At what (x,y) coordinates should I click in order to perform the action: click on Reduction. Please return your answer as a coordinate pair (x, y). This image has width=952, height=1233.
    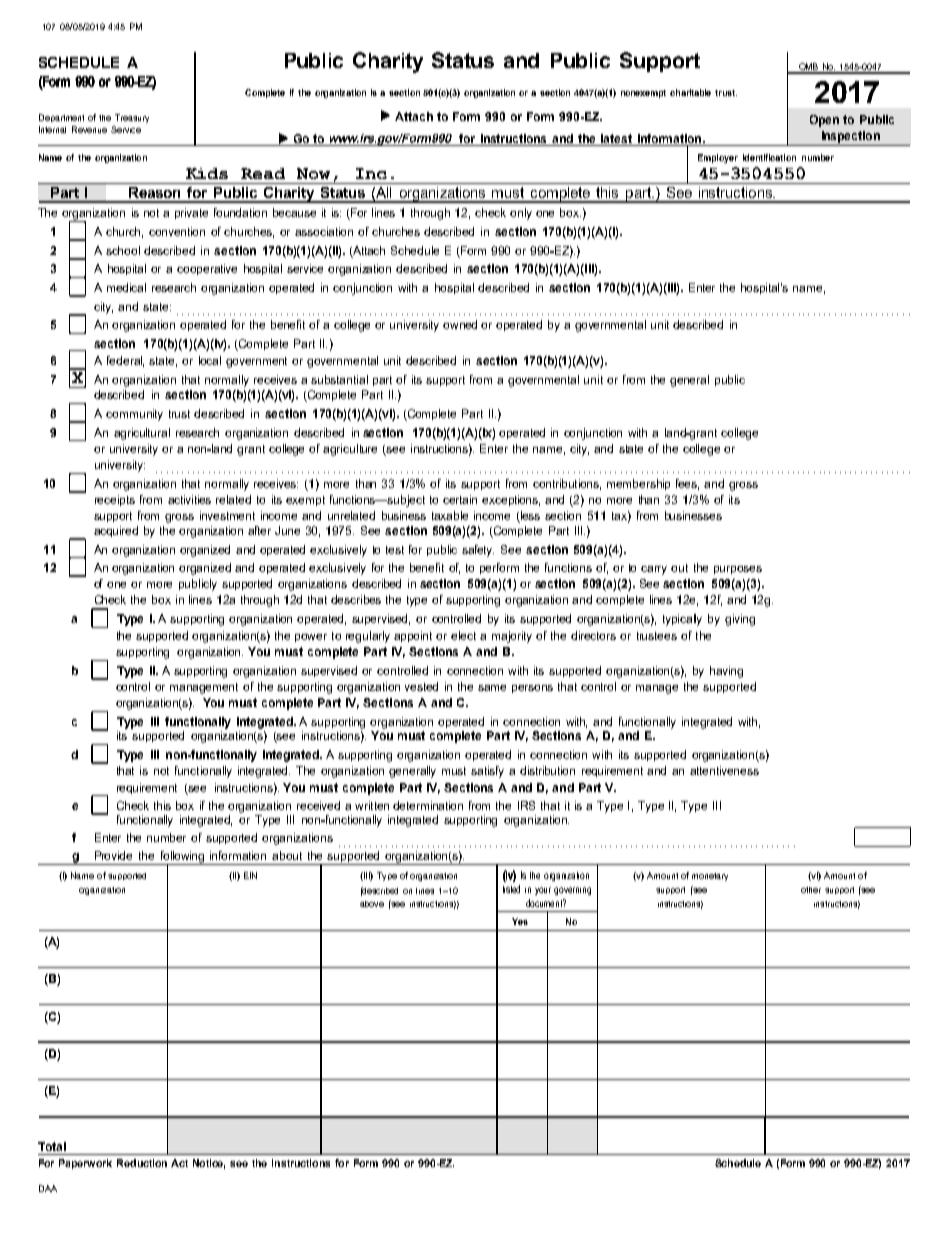
    Looking at the image, I should click on (142, 1163).
